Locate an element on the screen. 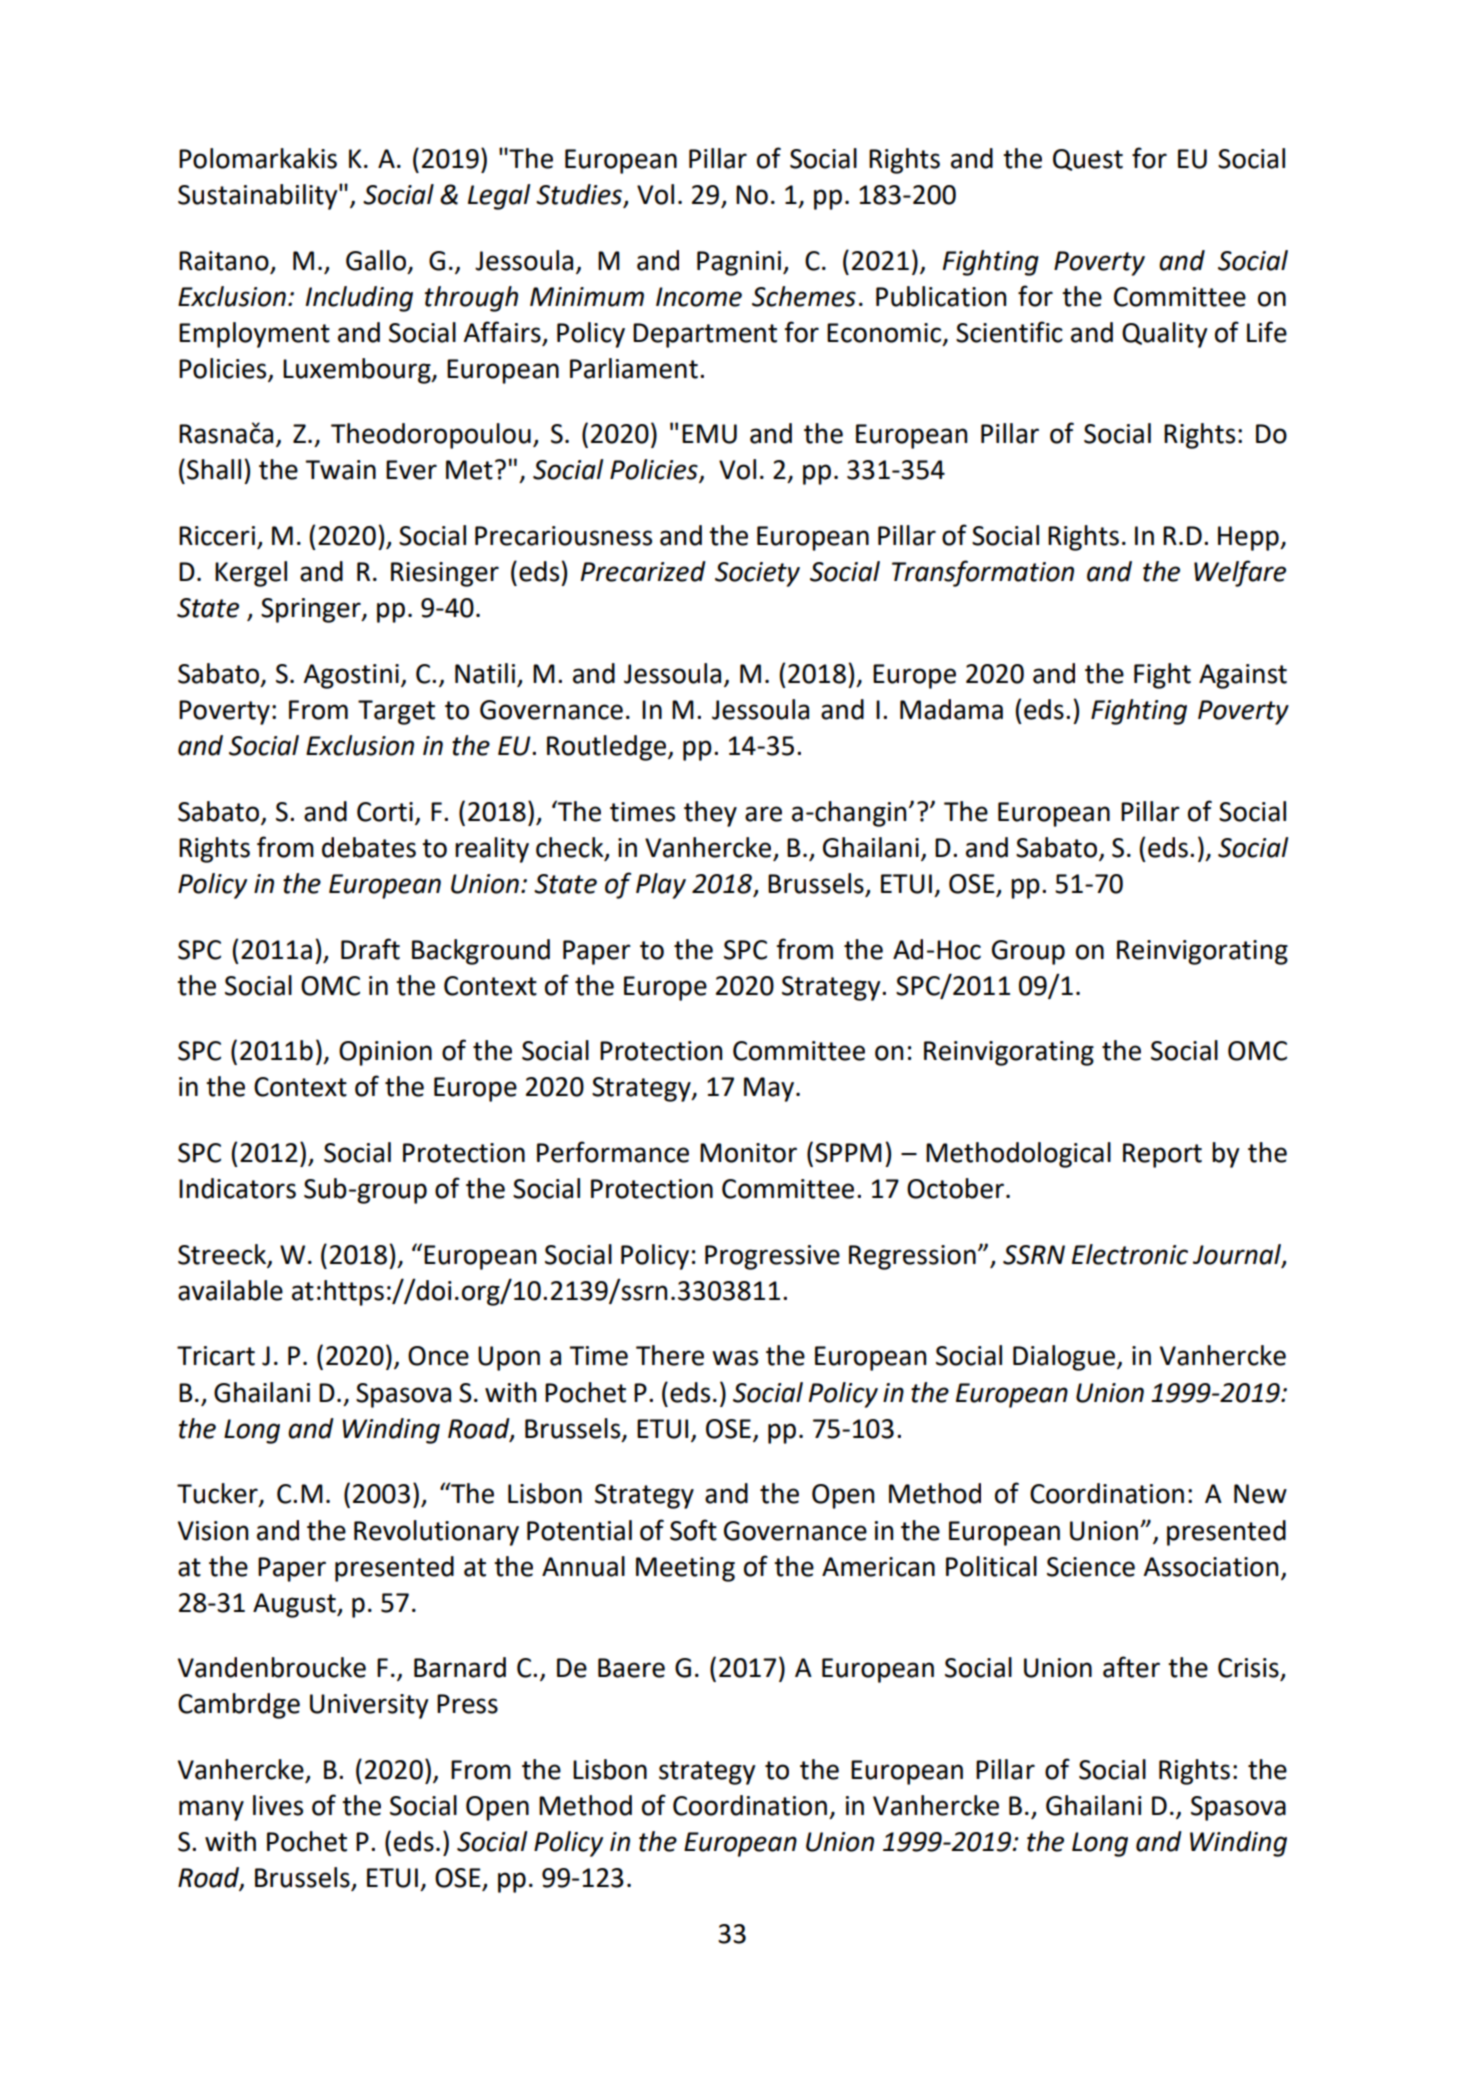 The image size is (1465, 2074). Report is located at coordinates (1162, 1155).
